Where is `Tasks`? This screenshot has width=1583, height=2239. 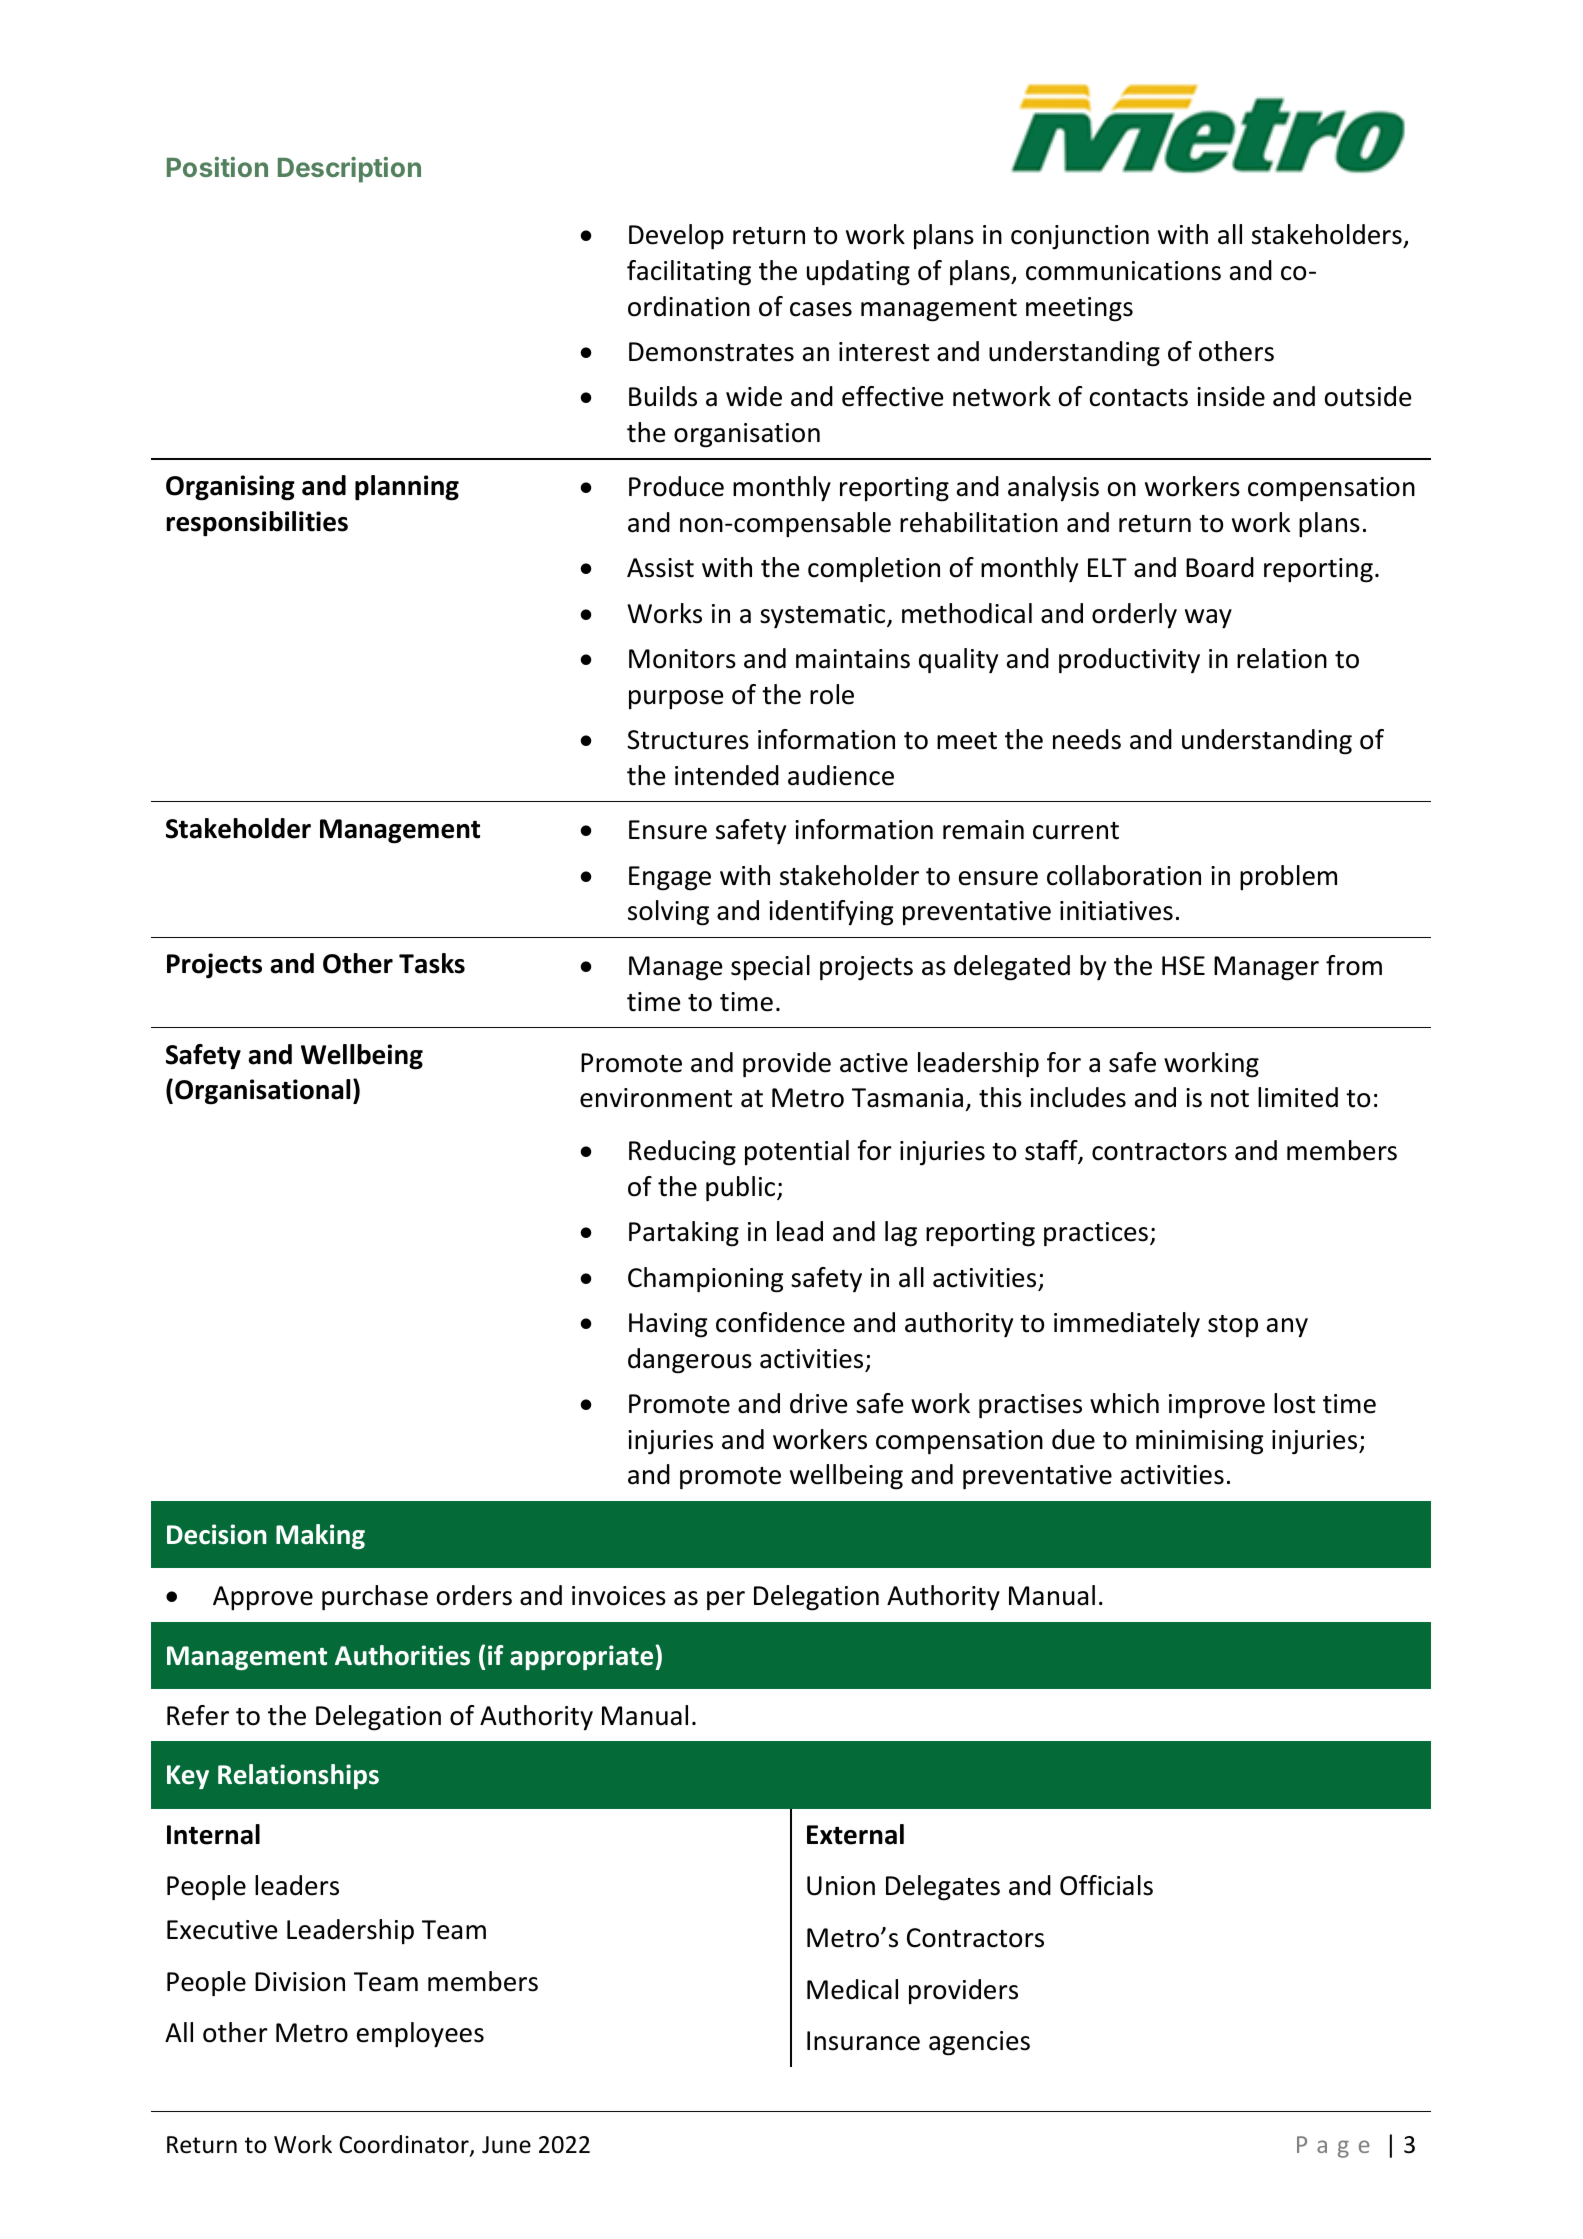
Tasks is located at coordinates (432, 963).
